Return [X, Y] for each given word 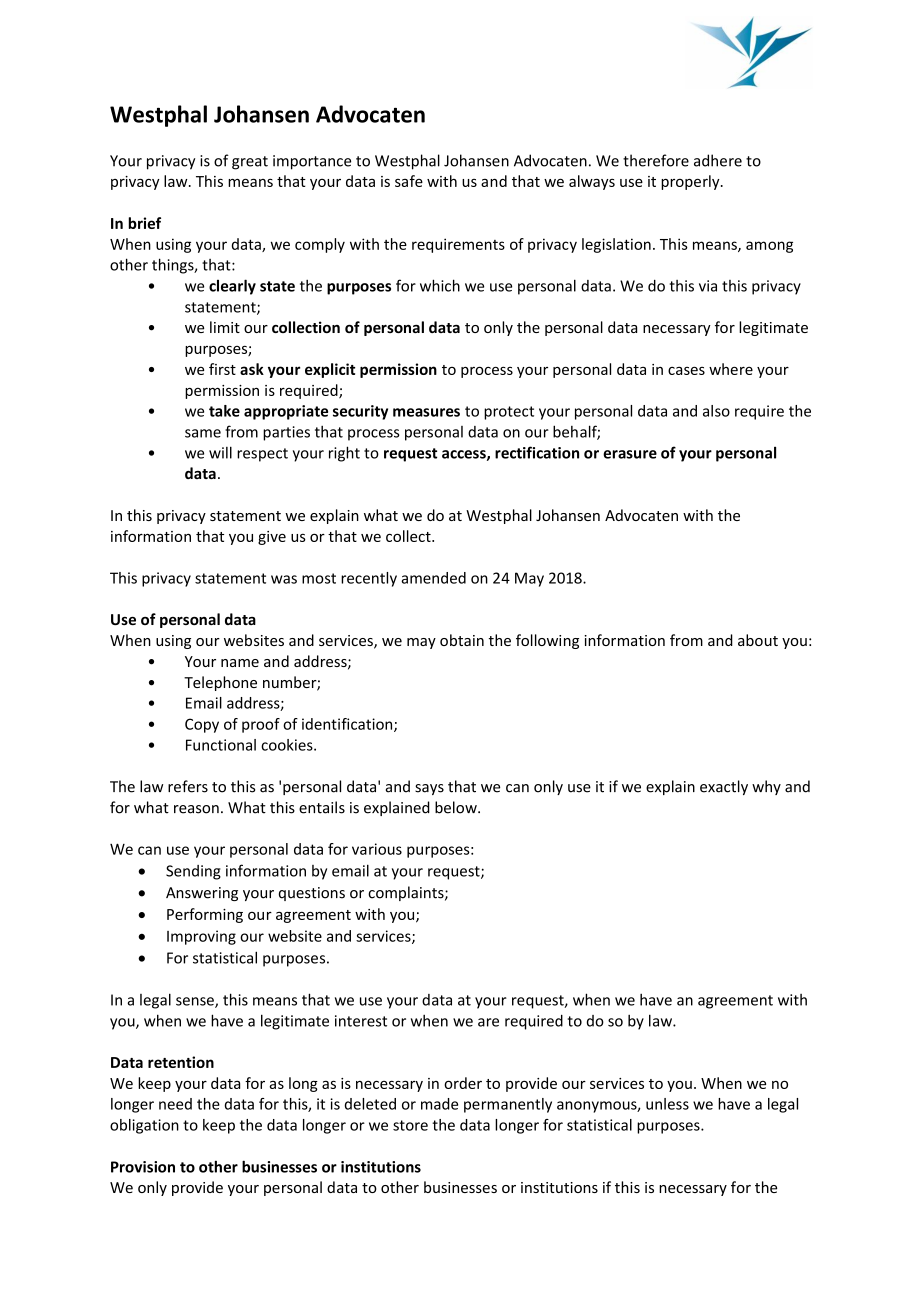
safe [409, 181]
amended [433, 578]
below [457, 807]
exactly [724, 787]
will [220, 452]
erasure [630, 454]
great [250, 163]
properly [691, 182]
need [175, 1104]
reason [196, 809]
